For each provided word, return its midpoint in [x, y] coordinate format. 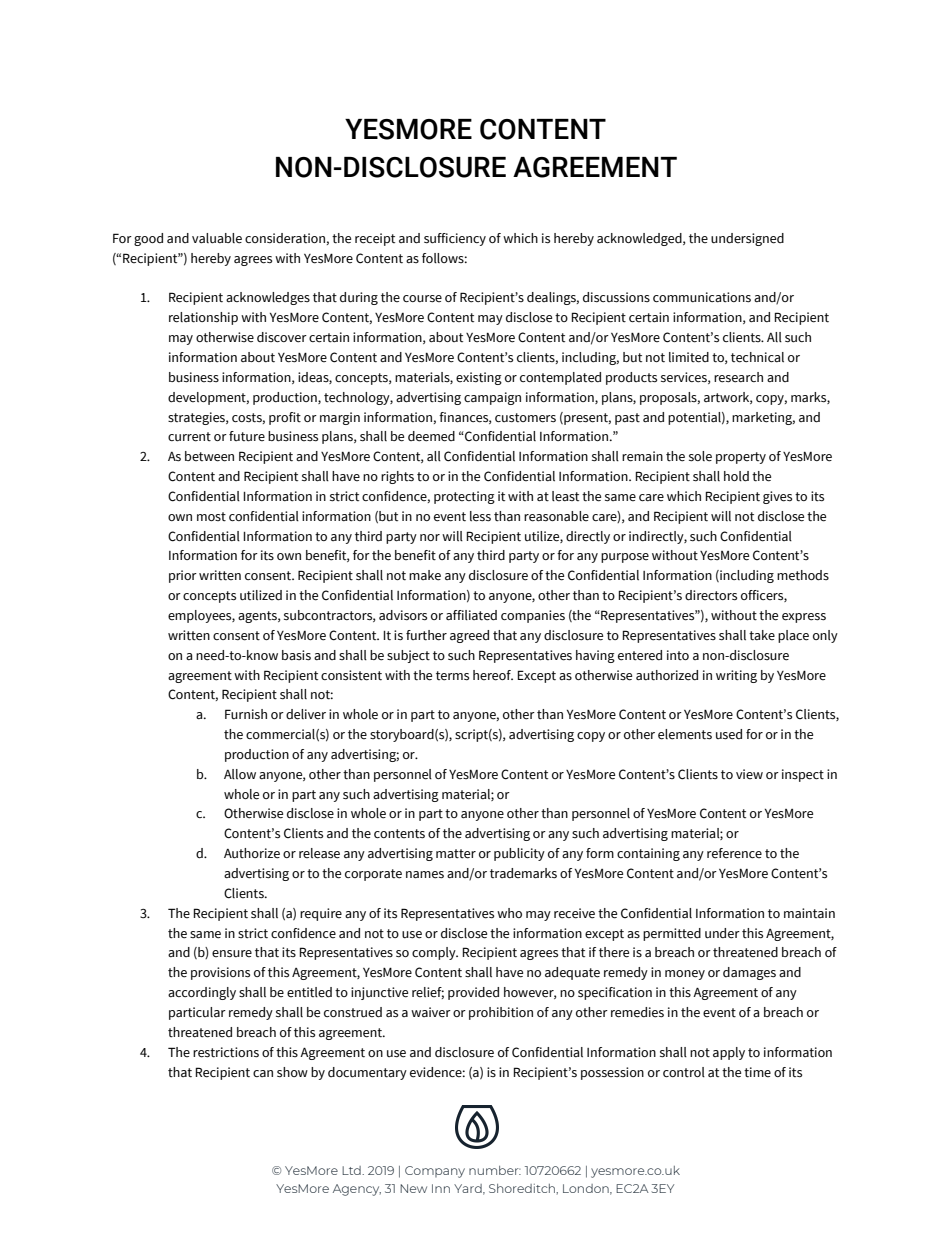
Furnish [246, 714]
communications [702, 297]
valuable [217, 238]
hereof [493, 675]
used [729, 734]
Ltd [352, 1170]
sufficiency [455, 239]
